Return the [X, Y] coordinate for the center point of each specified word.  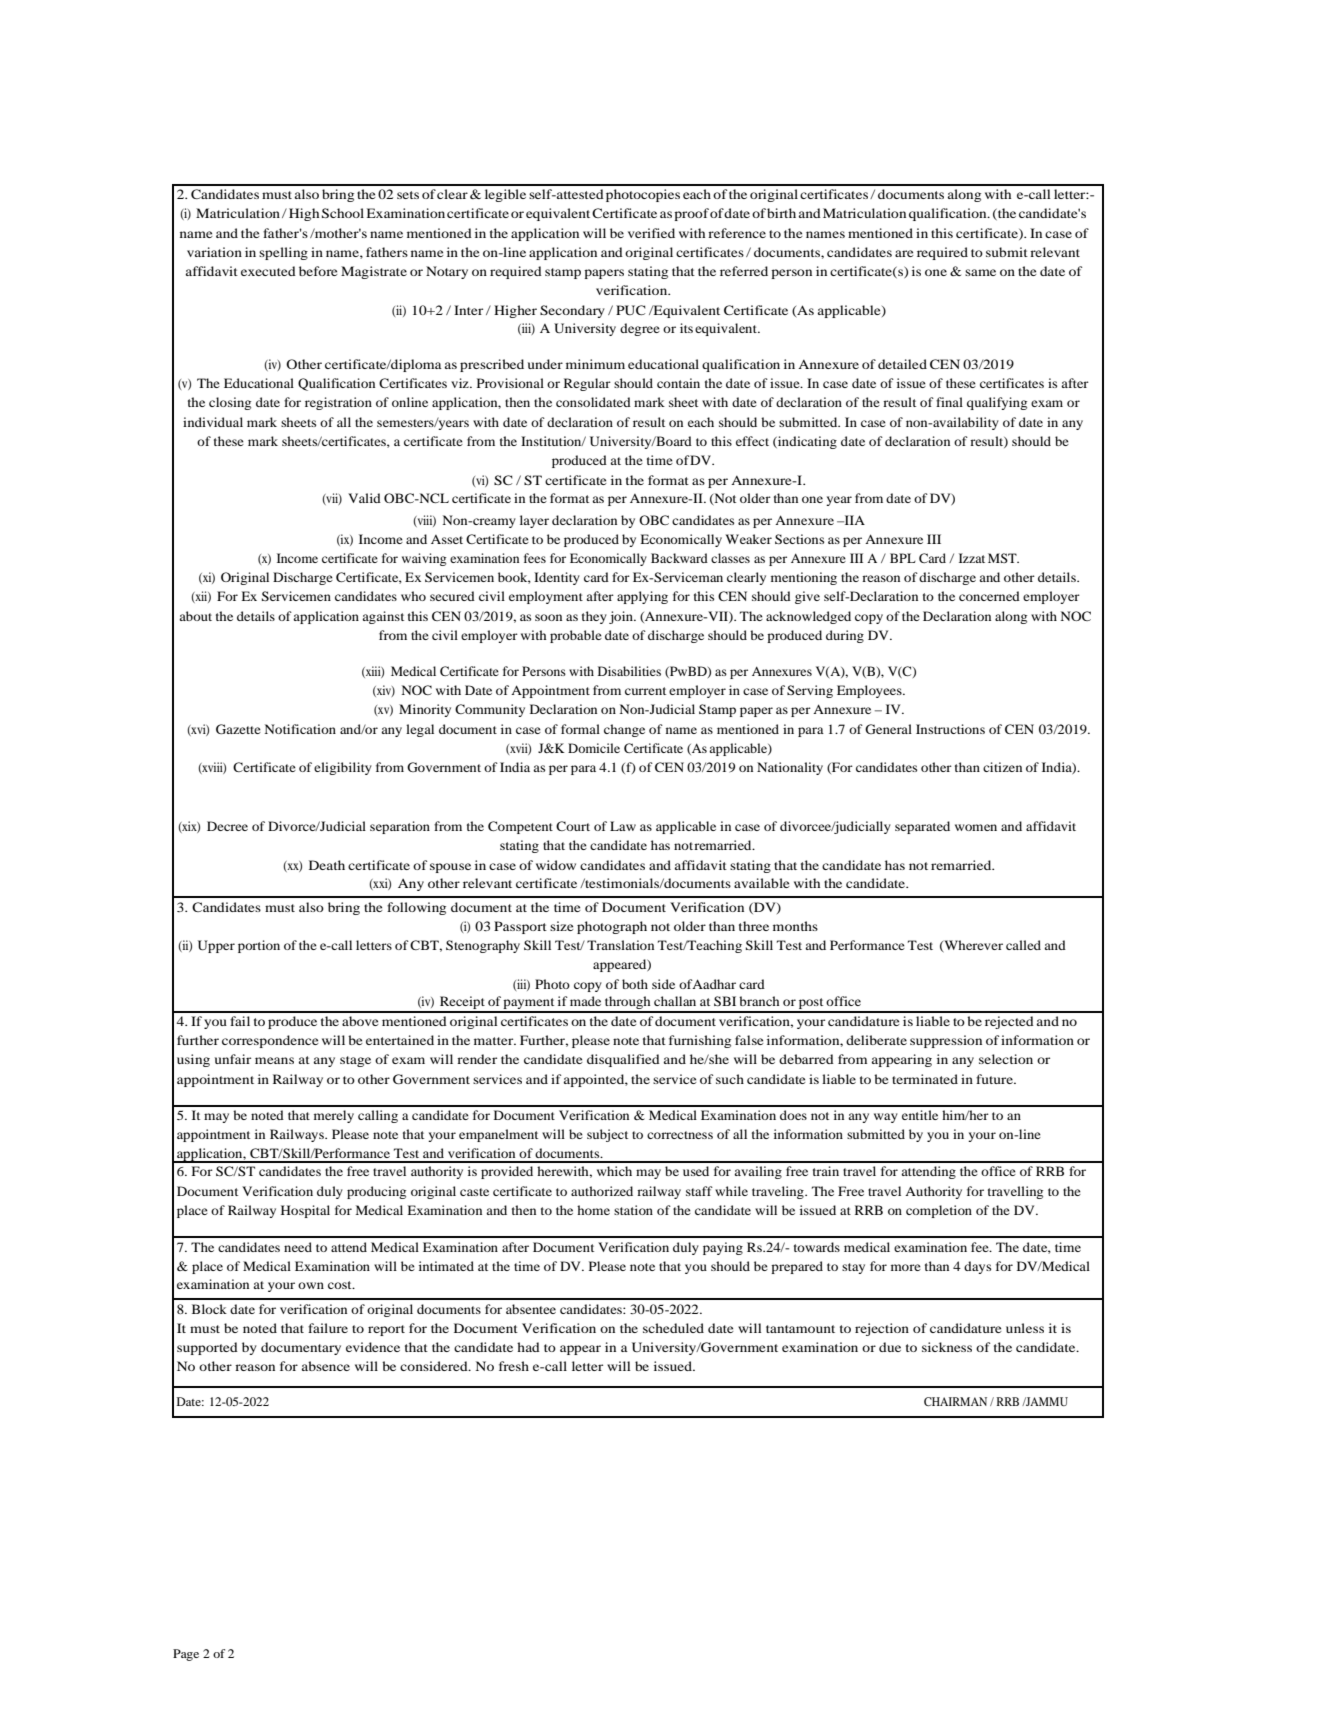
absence [326, 1366]
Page [186, 1655]
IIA [853, 520]
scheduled [673, 1328]
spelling [283, 253]
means [274, 1060]
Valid [364, 498]
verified [651, 233]
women [976, 827]
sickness [947, 1347]
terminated [925, 1079]
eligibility [343, 768]
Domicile [594, 748]
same [980, 272]
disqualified [623, 1060]
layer [534, 521]
